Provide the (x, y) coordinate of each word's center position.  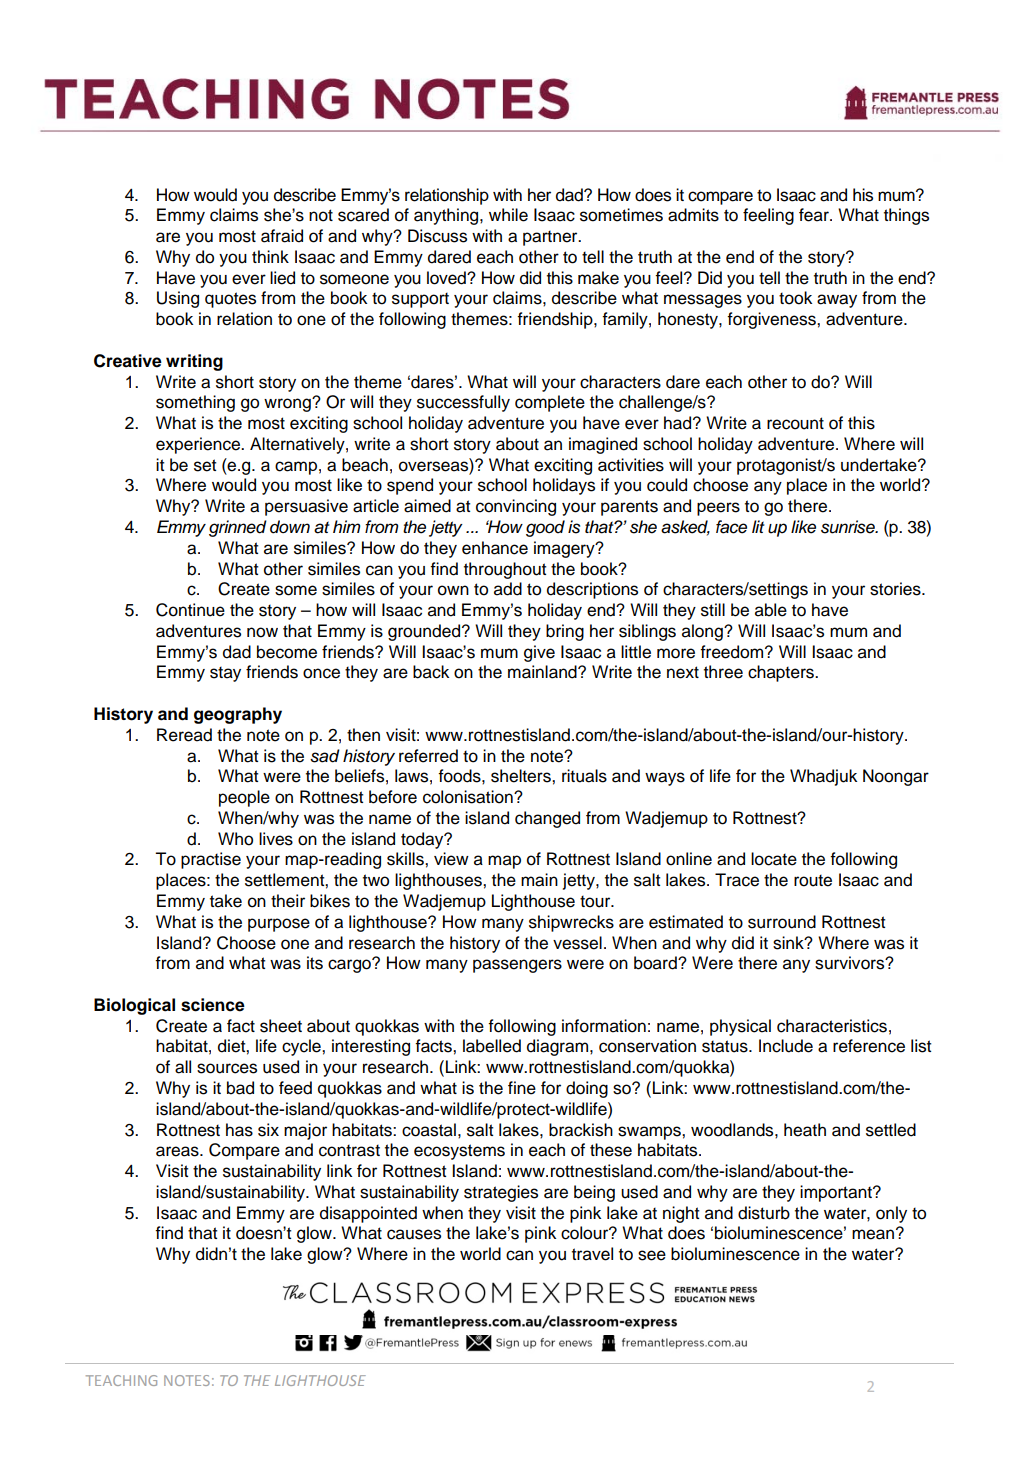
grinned (238, 528)
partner (551, 238)
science (213, 1005)
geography (238, 715)
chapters (782, 673)
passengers (517, 966)
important (837, 1193)
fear (815, 215)
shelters (522, 776)
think (270, 256)
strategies (501, 1193)
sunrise (849, 527)
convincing (516, 507)
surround (782, 922)
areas (178, 1151)
